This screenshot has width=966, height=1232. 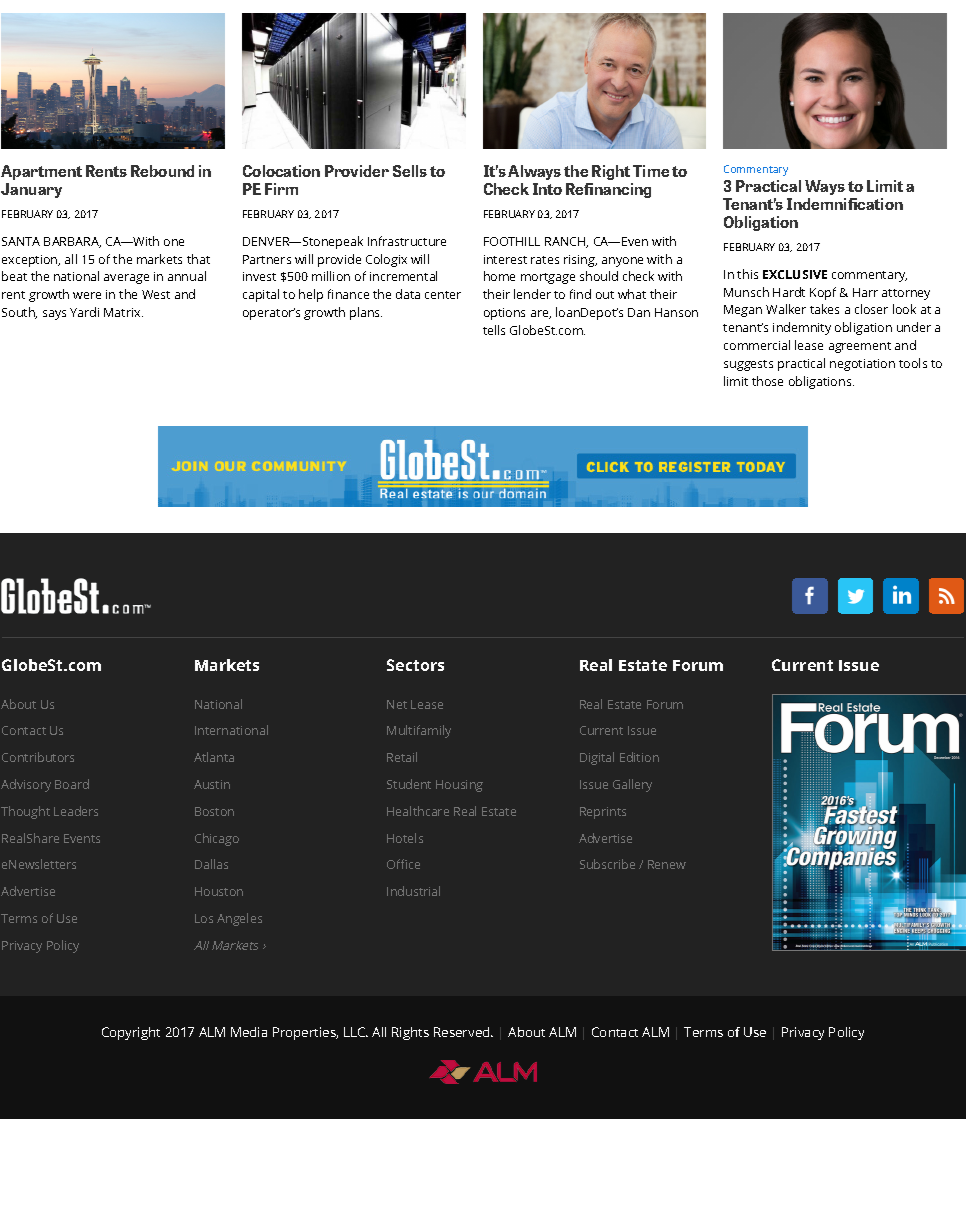 What do you see at coordinates (162, 171) in the screenshot?
I see `Rebound` at bounding box center [162, 171].
